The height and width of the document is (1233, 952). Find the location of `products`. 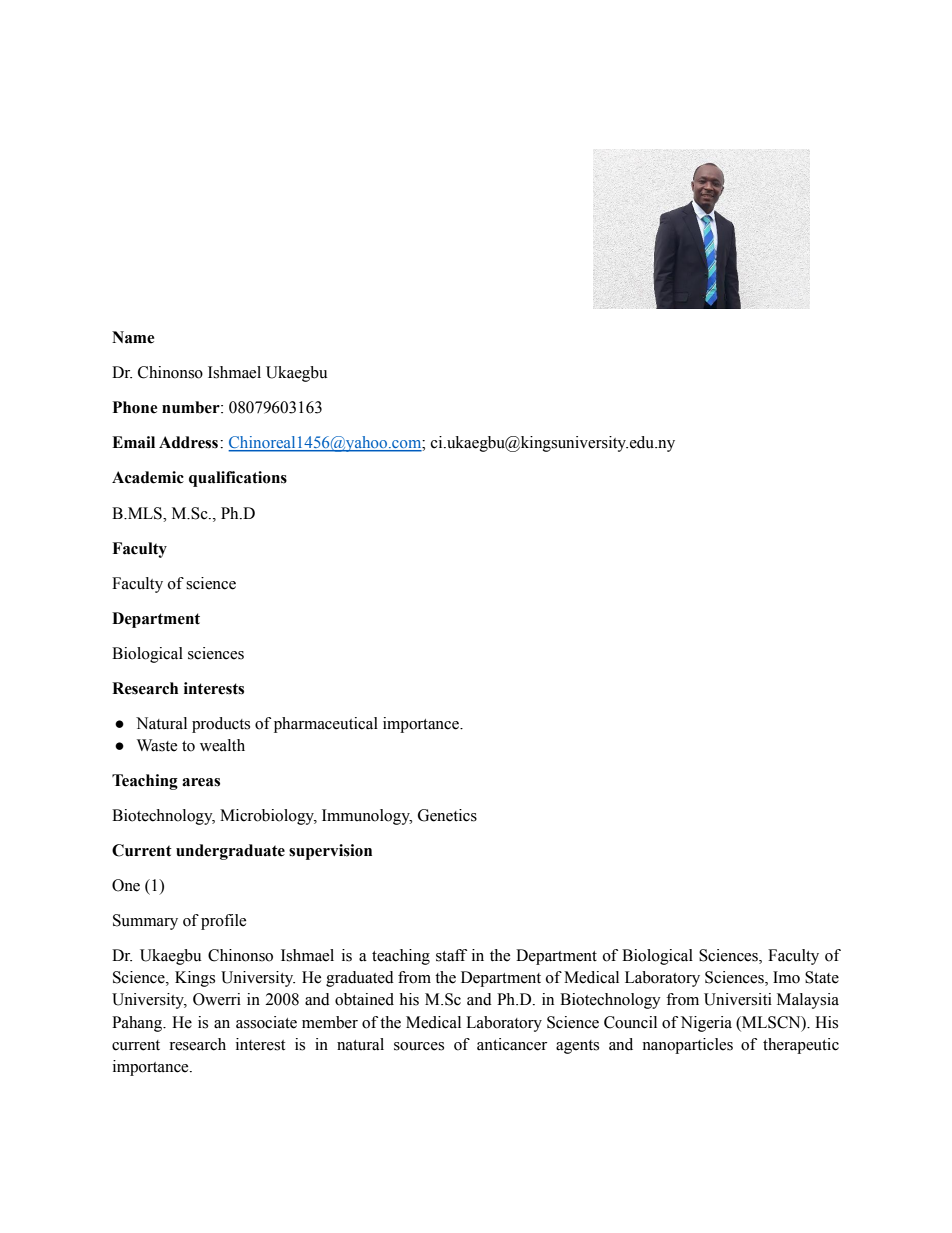

products is located at coordinates (221, 725).
